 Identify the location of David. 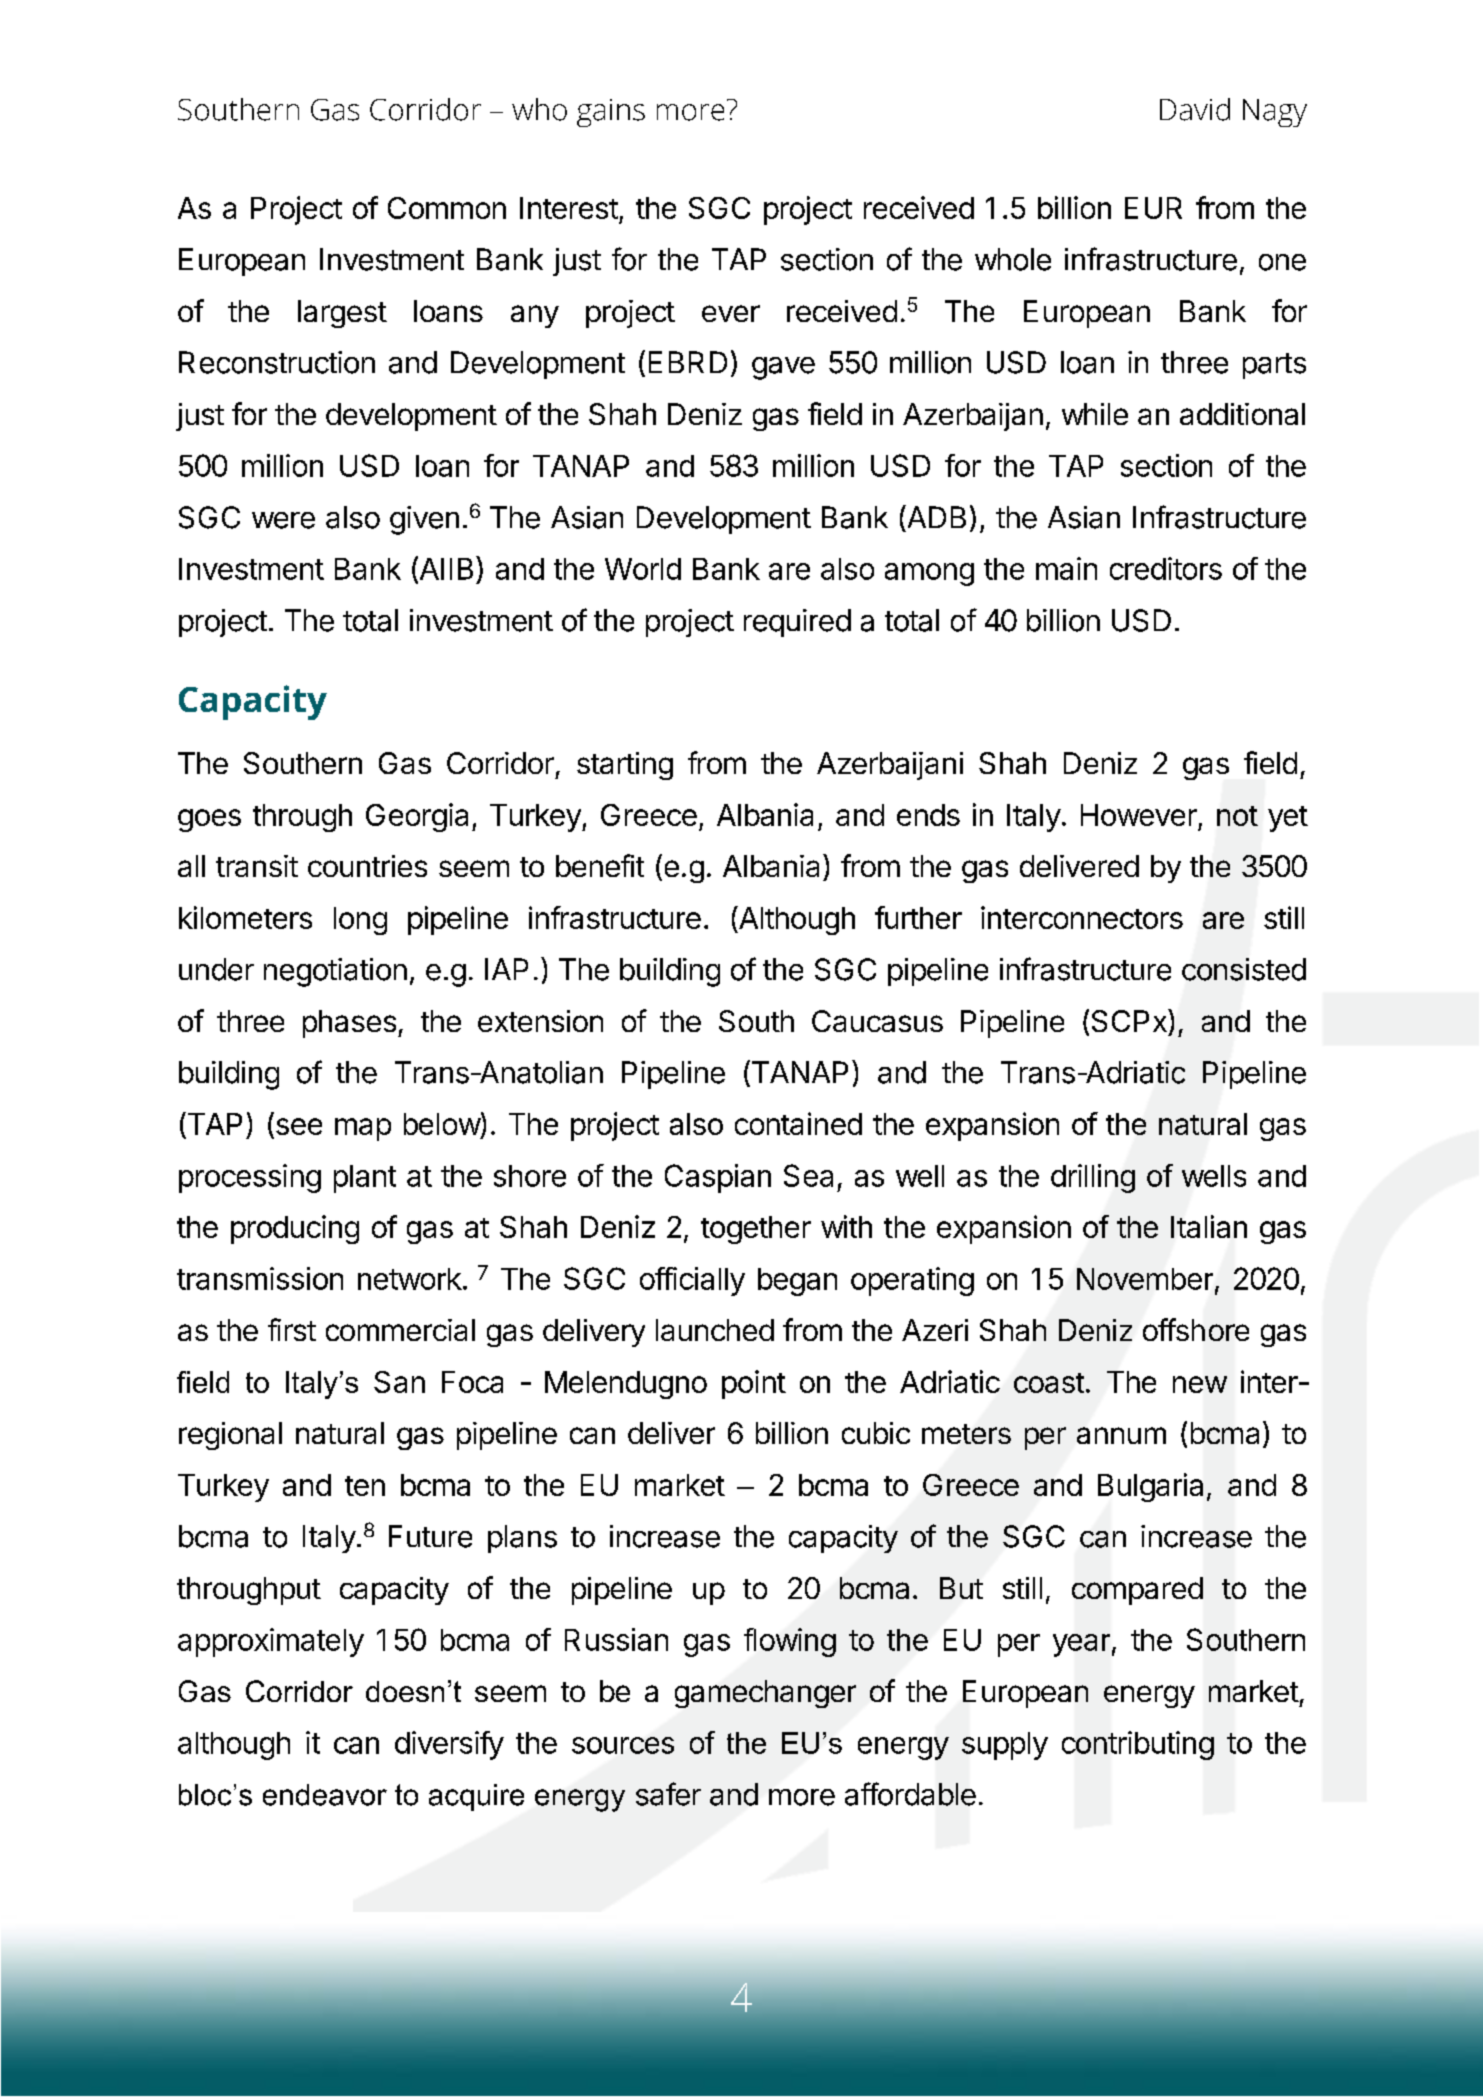
(1195, 109).
